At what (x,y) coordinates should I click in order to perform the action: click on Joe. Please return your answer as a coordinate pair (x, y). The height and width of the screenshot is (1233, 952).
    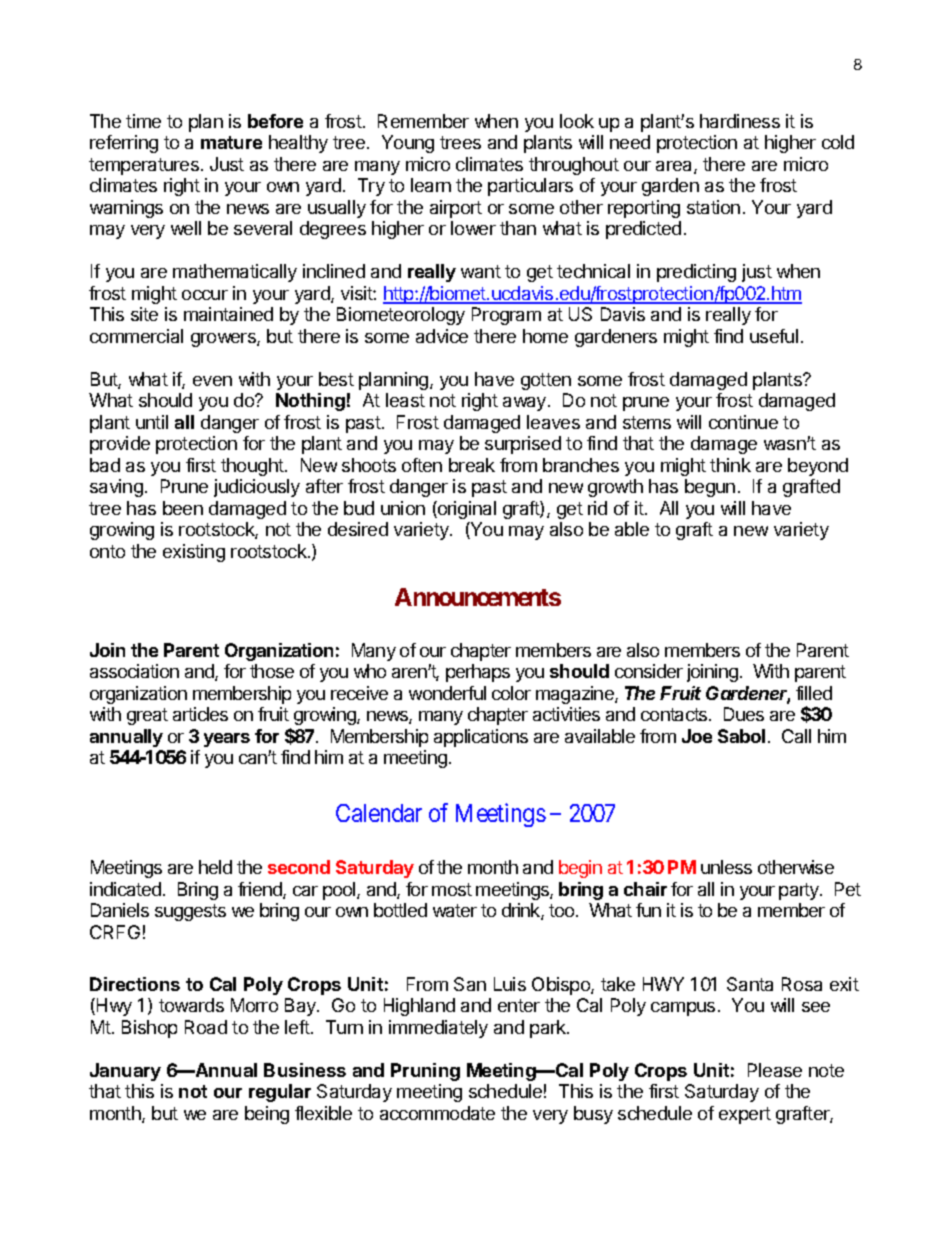
    Looking at the image, I should click on (697, 736).
